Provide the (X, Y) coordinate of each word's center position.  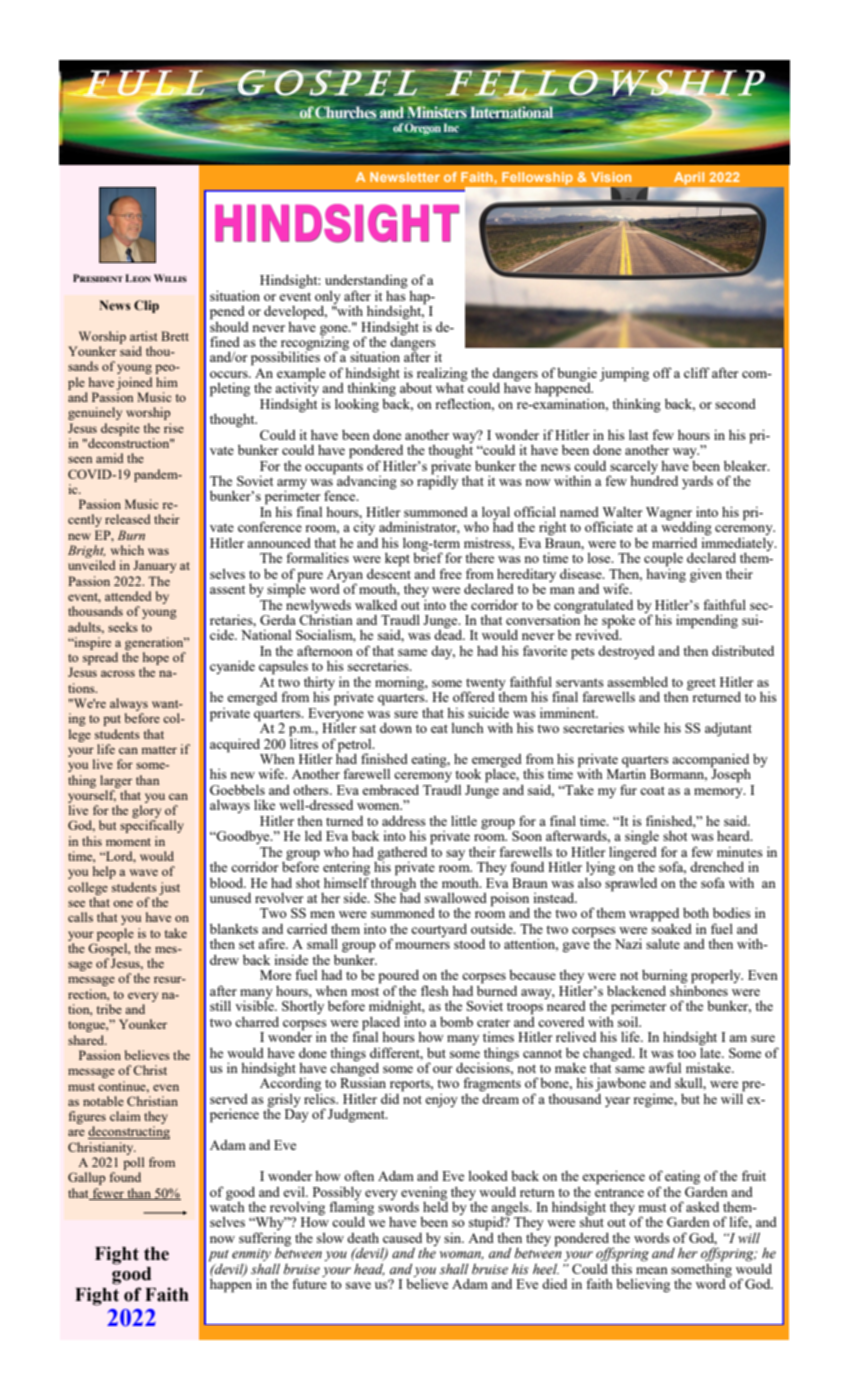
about (416, 388)
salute (663, 944)
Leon (138, 278)
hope (156, 658)
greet (701, 684)
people (115, 934)
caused (402, 1238)
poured (398, 978)
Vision (611, 177)
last (638, 435)
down (396, 728)
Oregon (423, 128)
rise (174, 428)
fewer (108, 1194)
